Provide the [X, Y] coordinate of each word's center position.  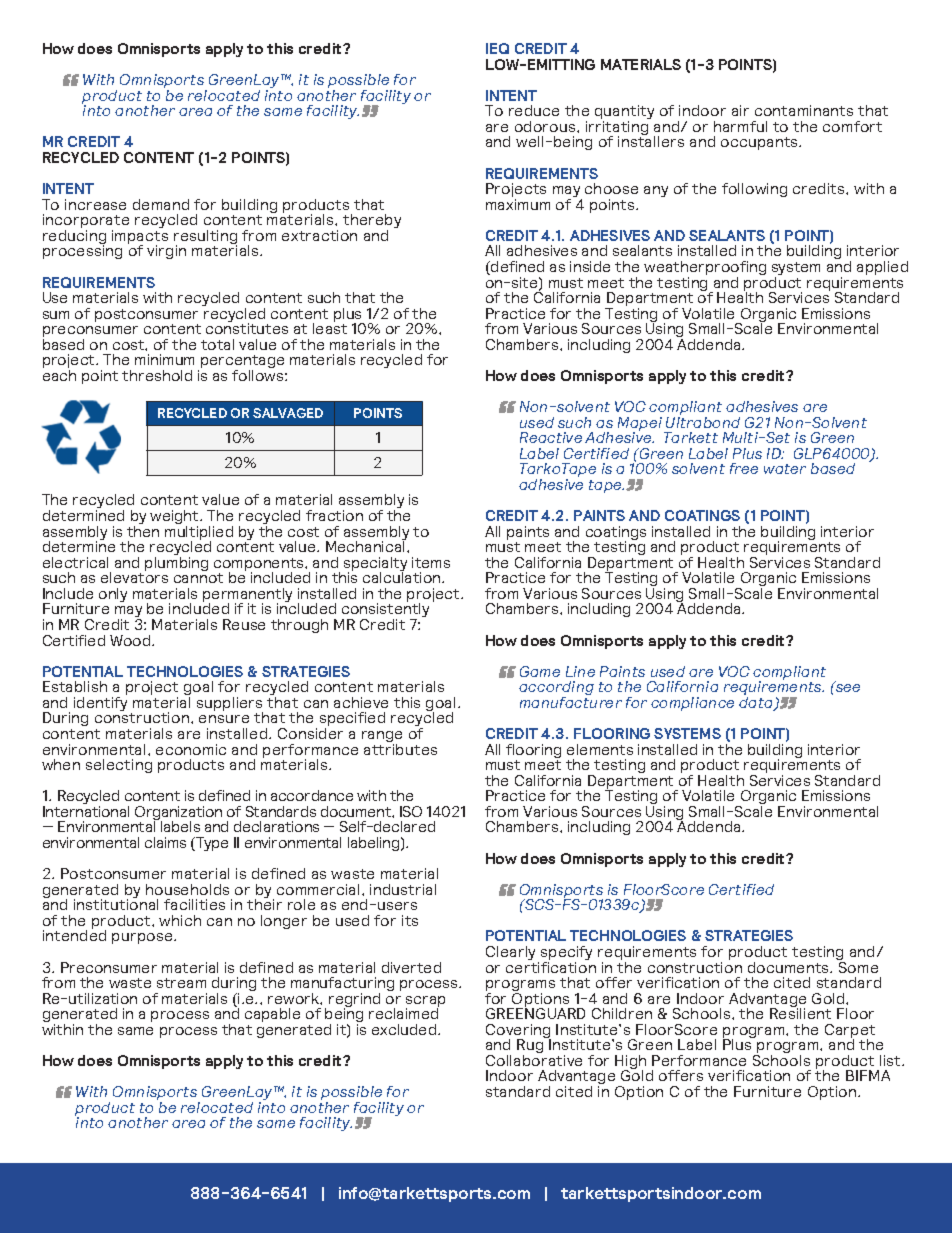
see [847, 687]
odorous [546, 126]
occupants [760, 143]
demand [161, 204]
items [431, 562]
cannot [198, 578]
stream [181, 983]
